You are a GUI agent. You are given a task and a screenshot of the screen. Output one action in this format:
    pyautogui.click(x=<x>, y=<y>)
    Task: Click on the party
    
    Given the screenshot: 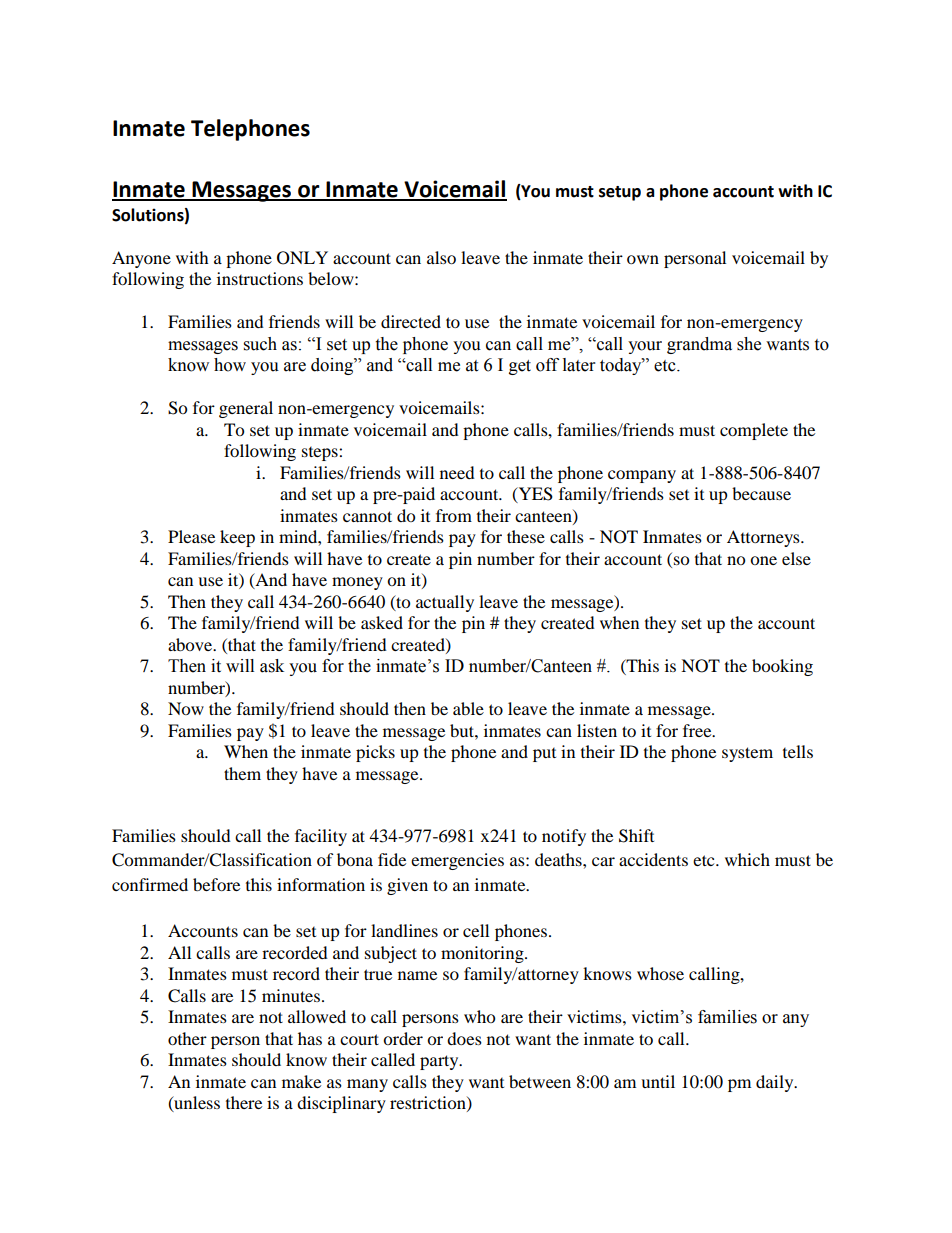 What is the action you would take?
    pyautogui.click(x=440, y=1062)
